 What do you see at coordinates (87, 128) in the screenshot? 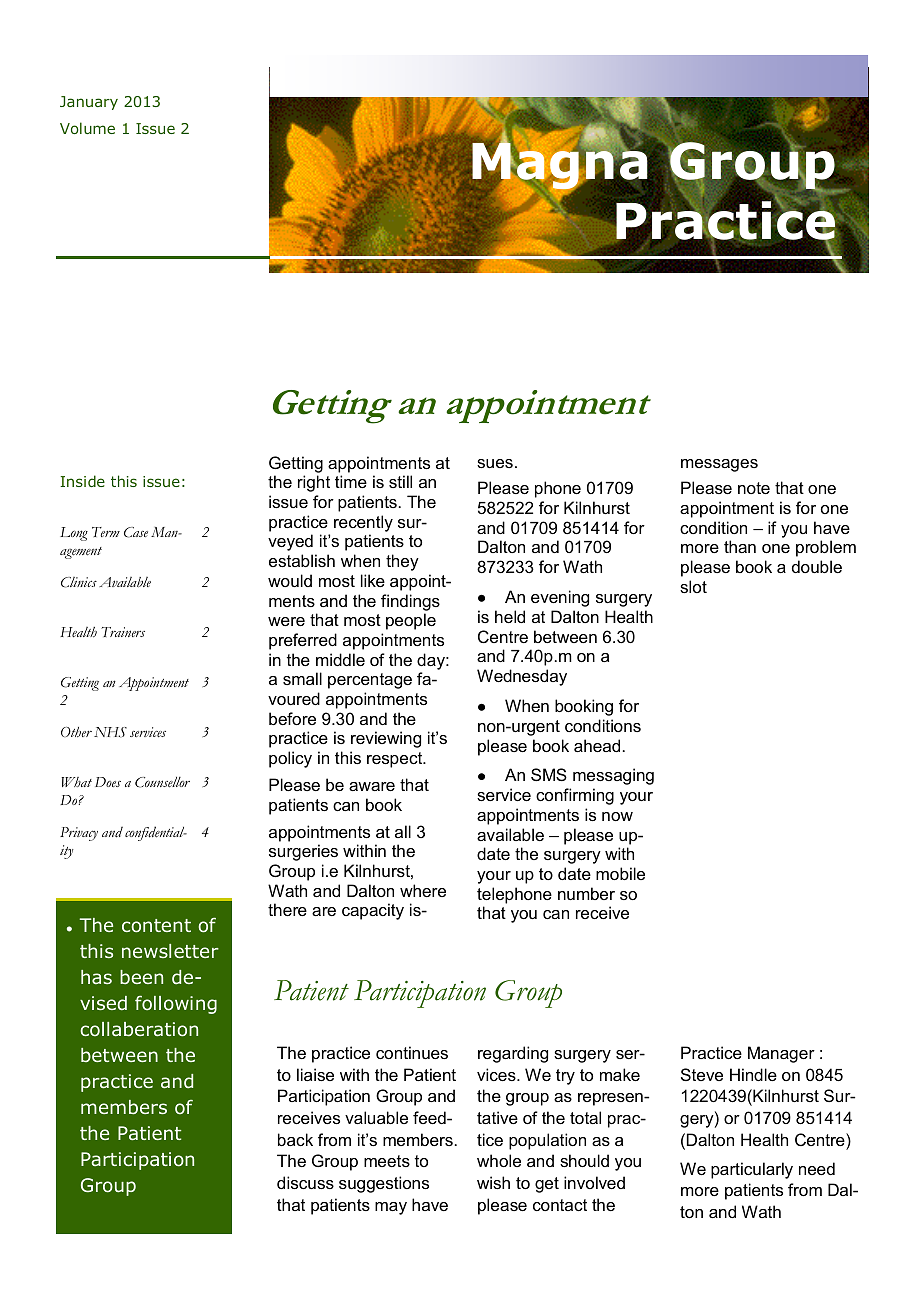
I see `Volume` at bounding box center [87, 128].
